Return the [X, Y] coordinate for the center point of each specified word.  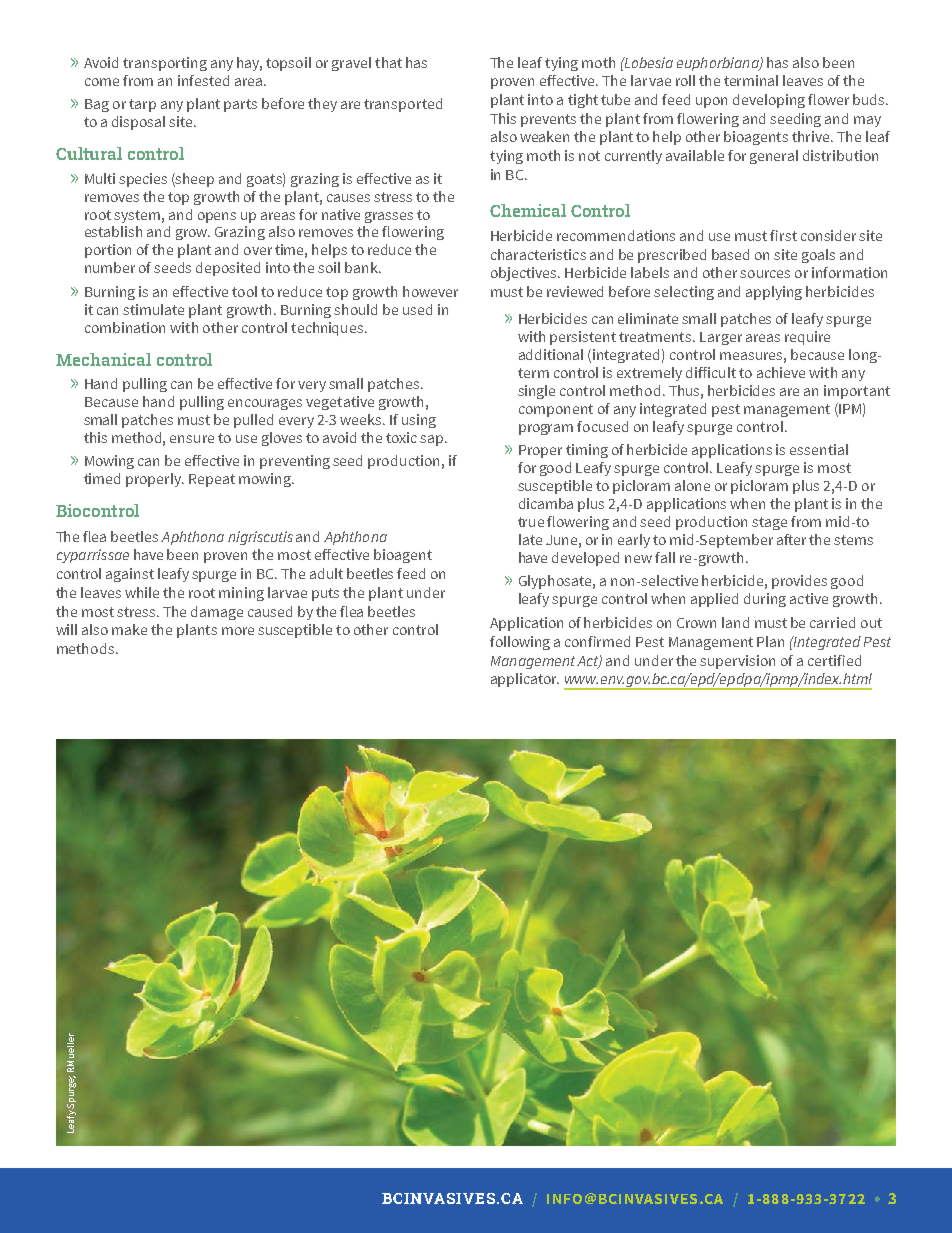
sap [433, 440]
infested [203, 80]
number [110, 267]
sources [765, 274]
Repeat [212, 480]
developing [769, 101]
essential [819, 449]
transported [403, 105]
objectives [525, 274]
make [129, 629]
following [520, 643]
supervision [737, 662]
